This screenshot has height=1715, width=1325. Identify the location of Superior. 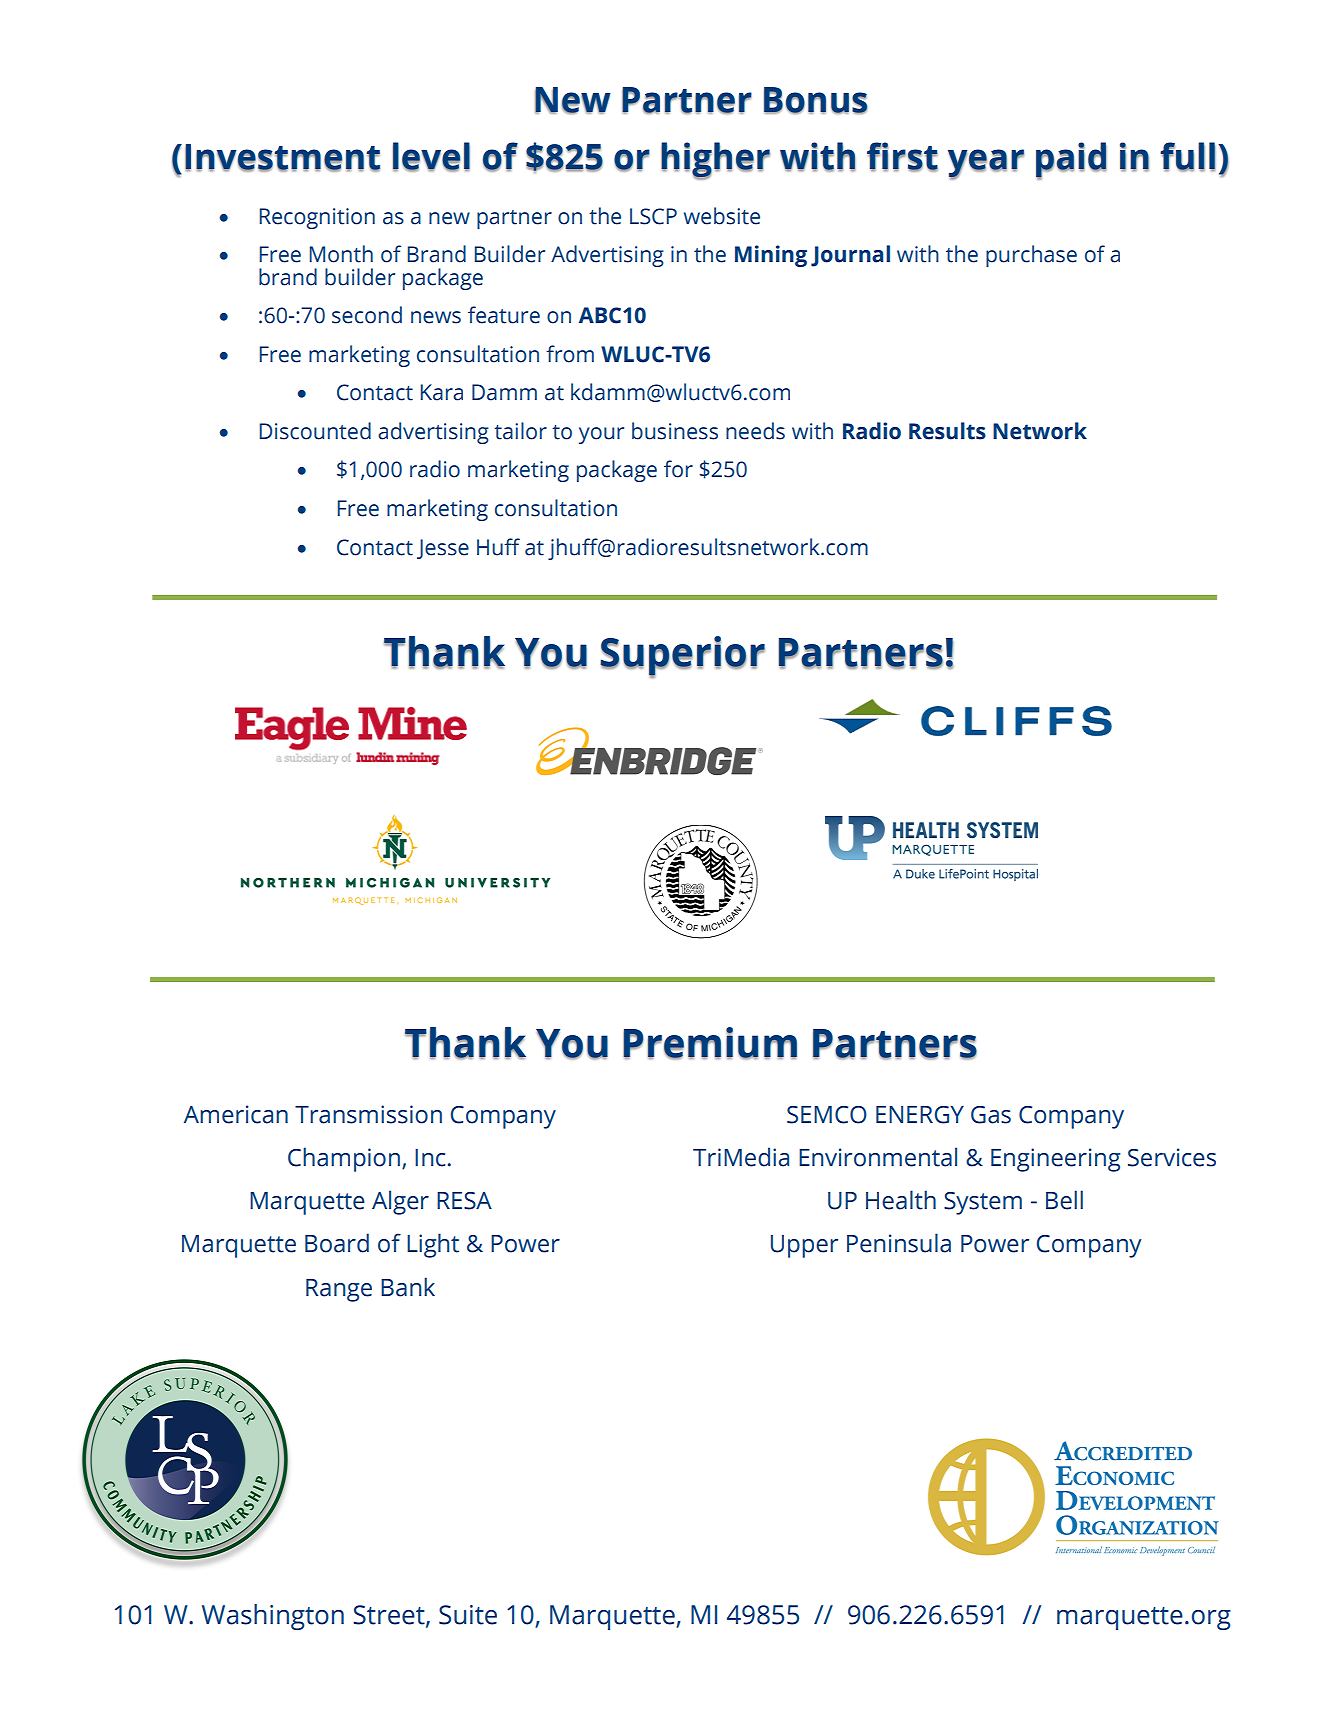
(682, 657).
